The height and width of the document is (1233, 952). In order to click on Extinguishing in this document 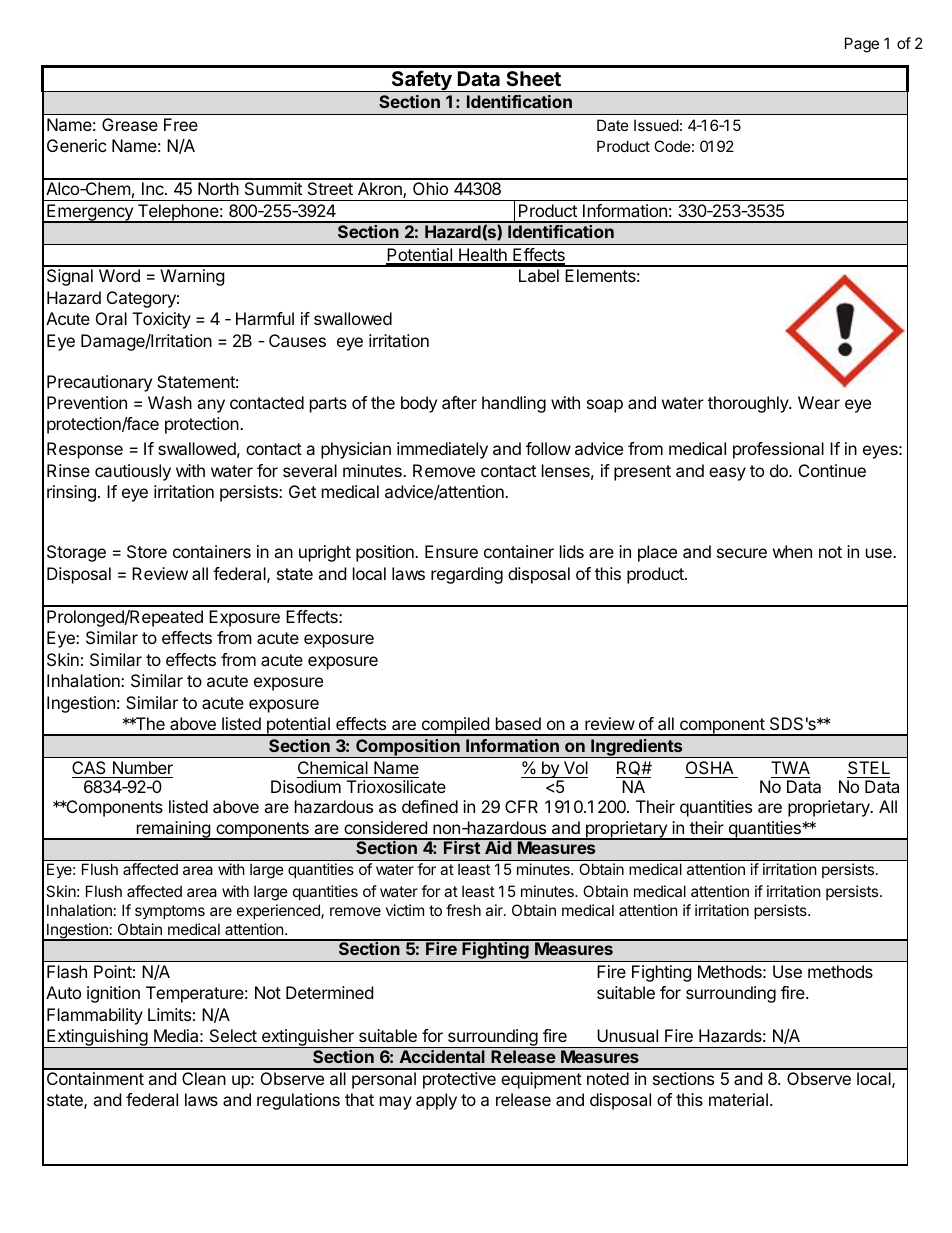, I will do `click(97, 1038)`.
